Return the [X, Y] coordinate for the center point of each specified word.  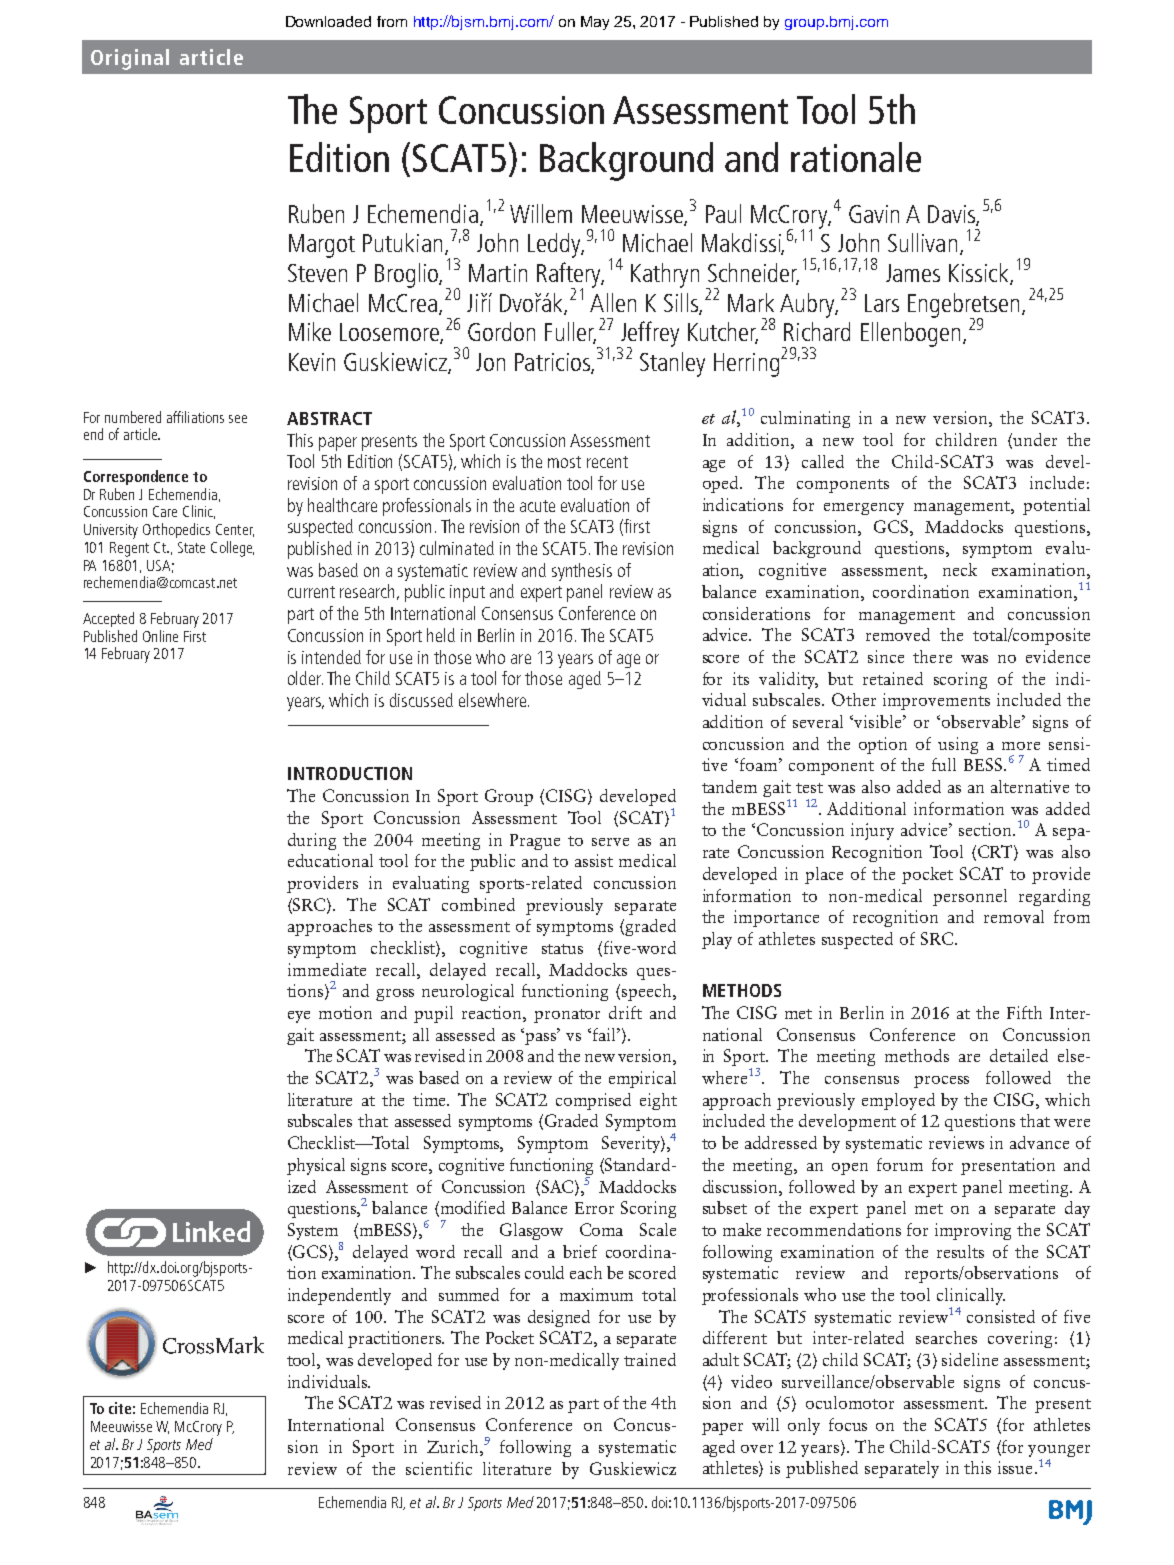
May [595, 23]
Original [130, 59]
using [958, 745]
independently [339, 1296]
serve [610, 842]
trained [650, 1359]
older [305, 678]
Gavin [874, 214]
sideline [970, 1359]
